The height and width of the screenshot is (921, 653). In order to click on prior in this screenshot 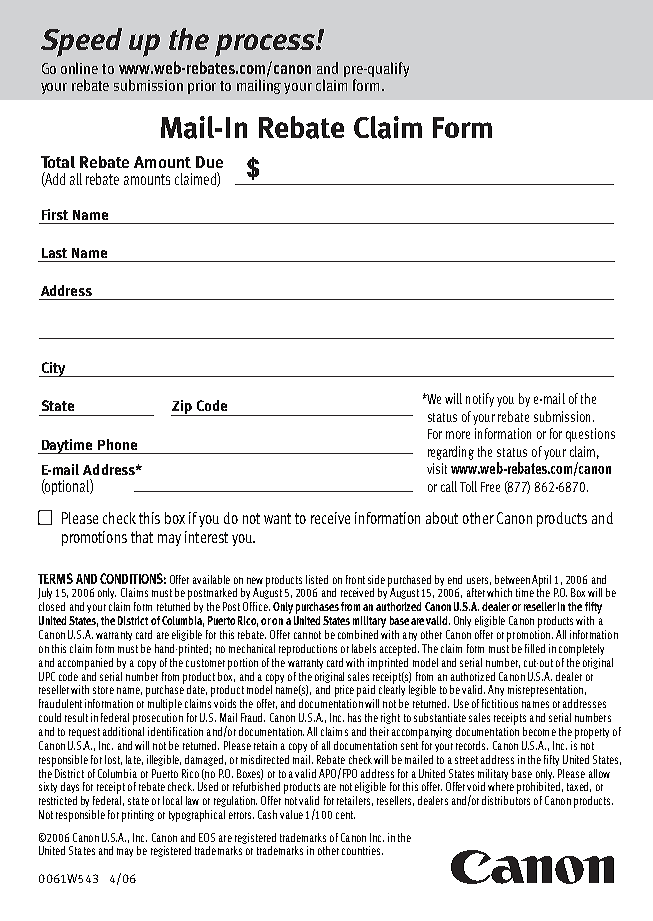, I will do `click(202, 87)`.
